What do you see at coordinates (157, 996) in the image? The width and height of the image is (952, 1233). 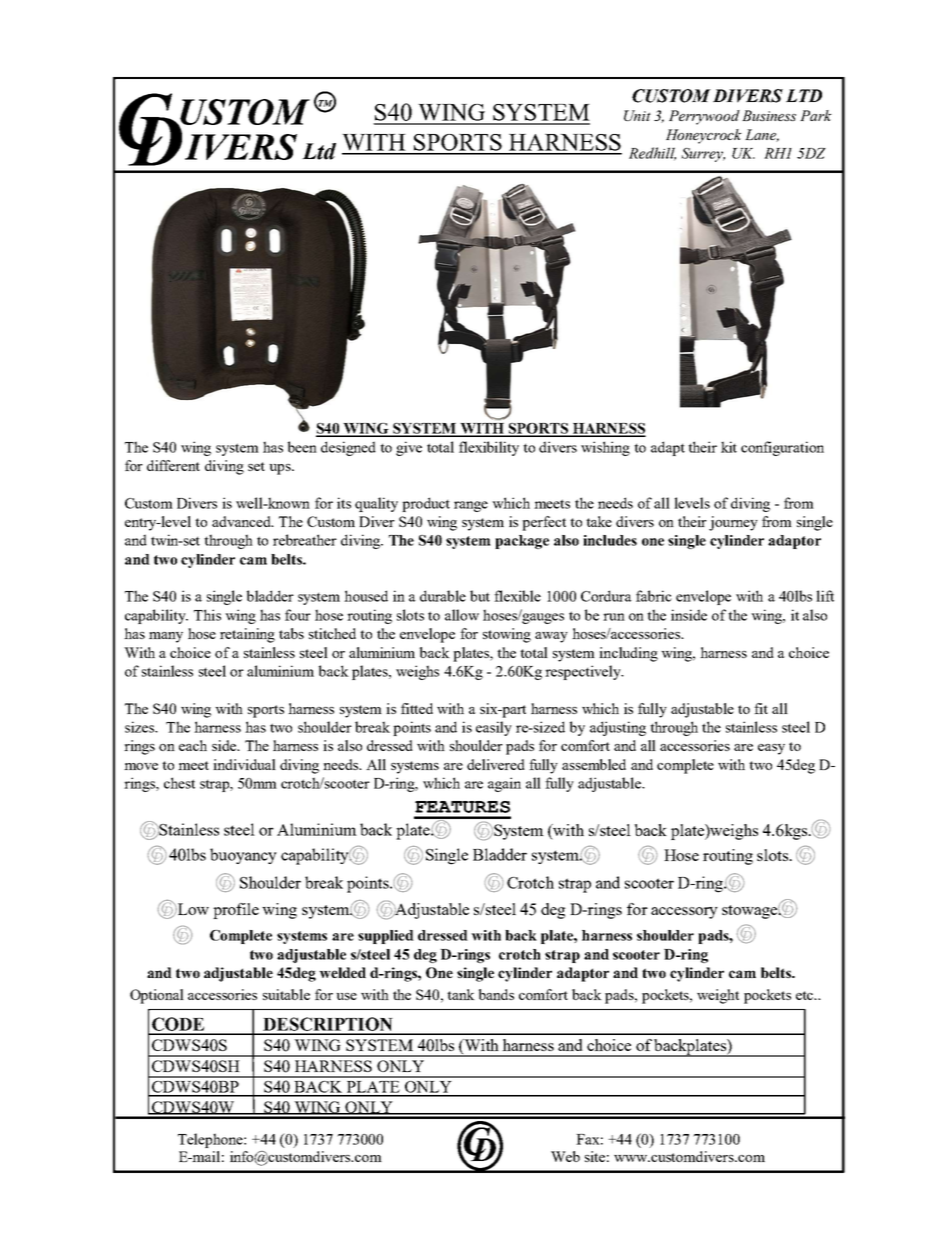 I see `Optional` at bounding box center [157, 996].
